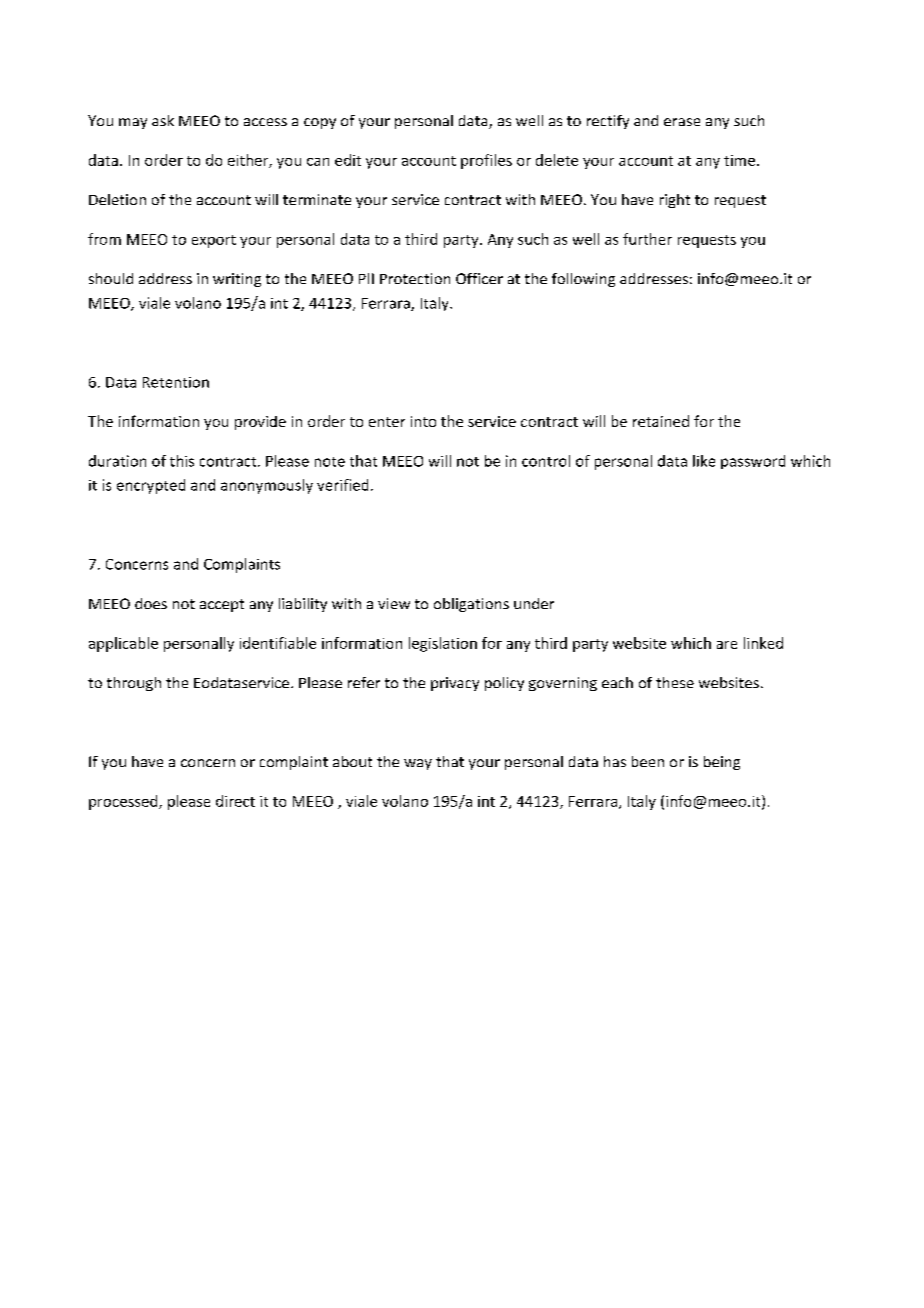  Describe the element at coordinates (237, 280) in the image. I see `writing` at that location.
